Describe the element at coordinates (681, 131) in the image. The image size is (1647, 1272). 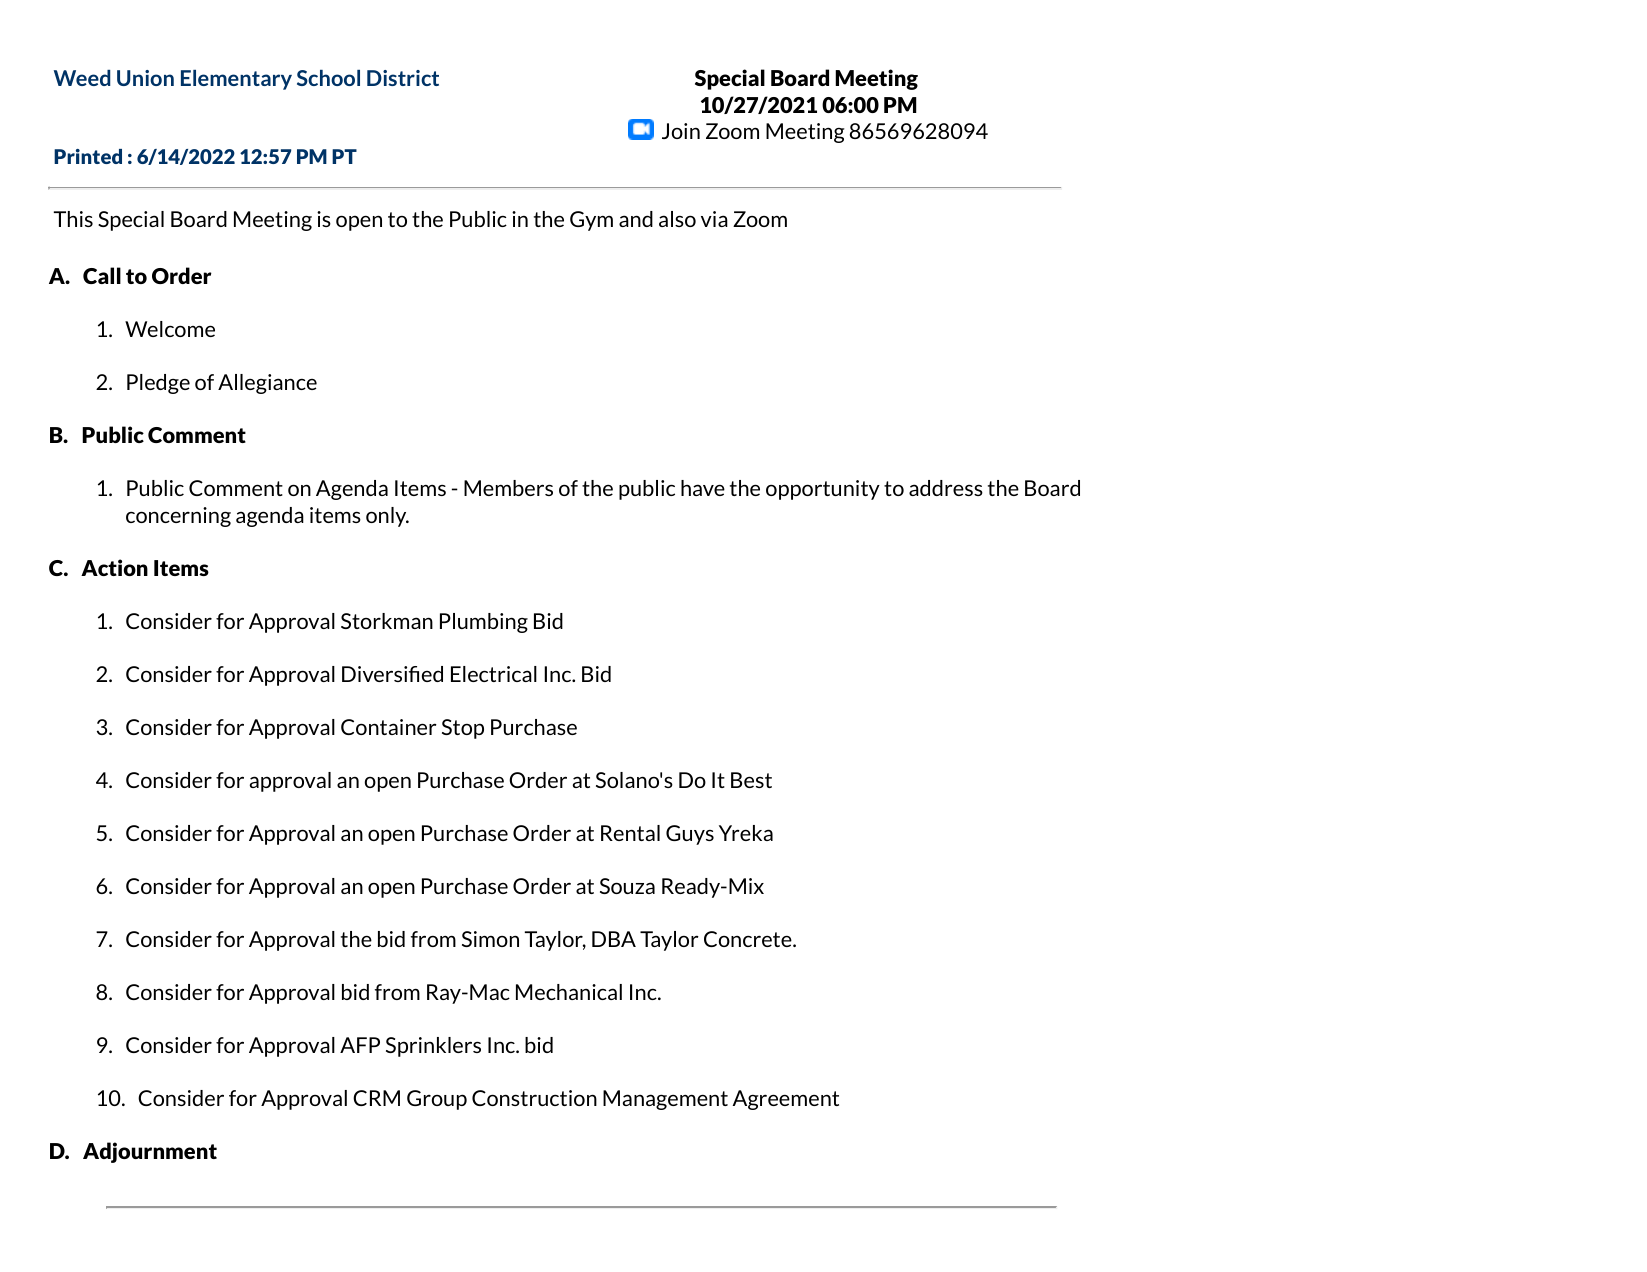
I see `Join` at that location.
